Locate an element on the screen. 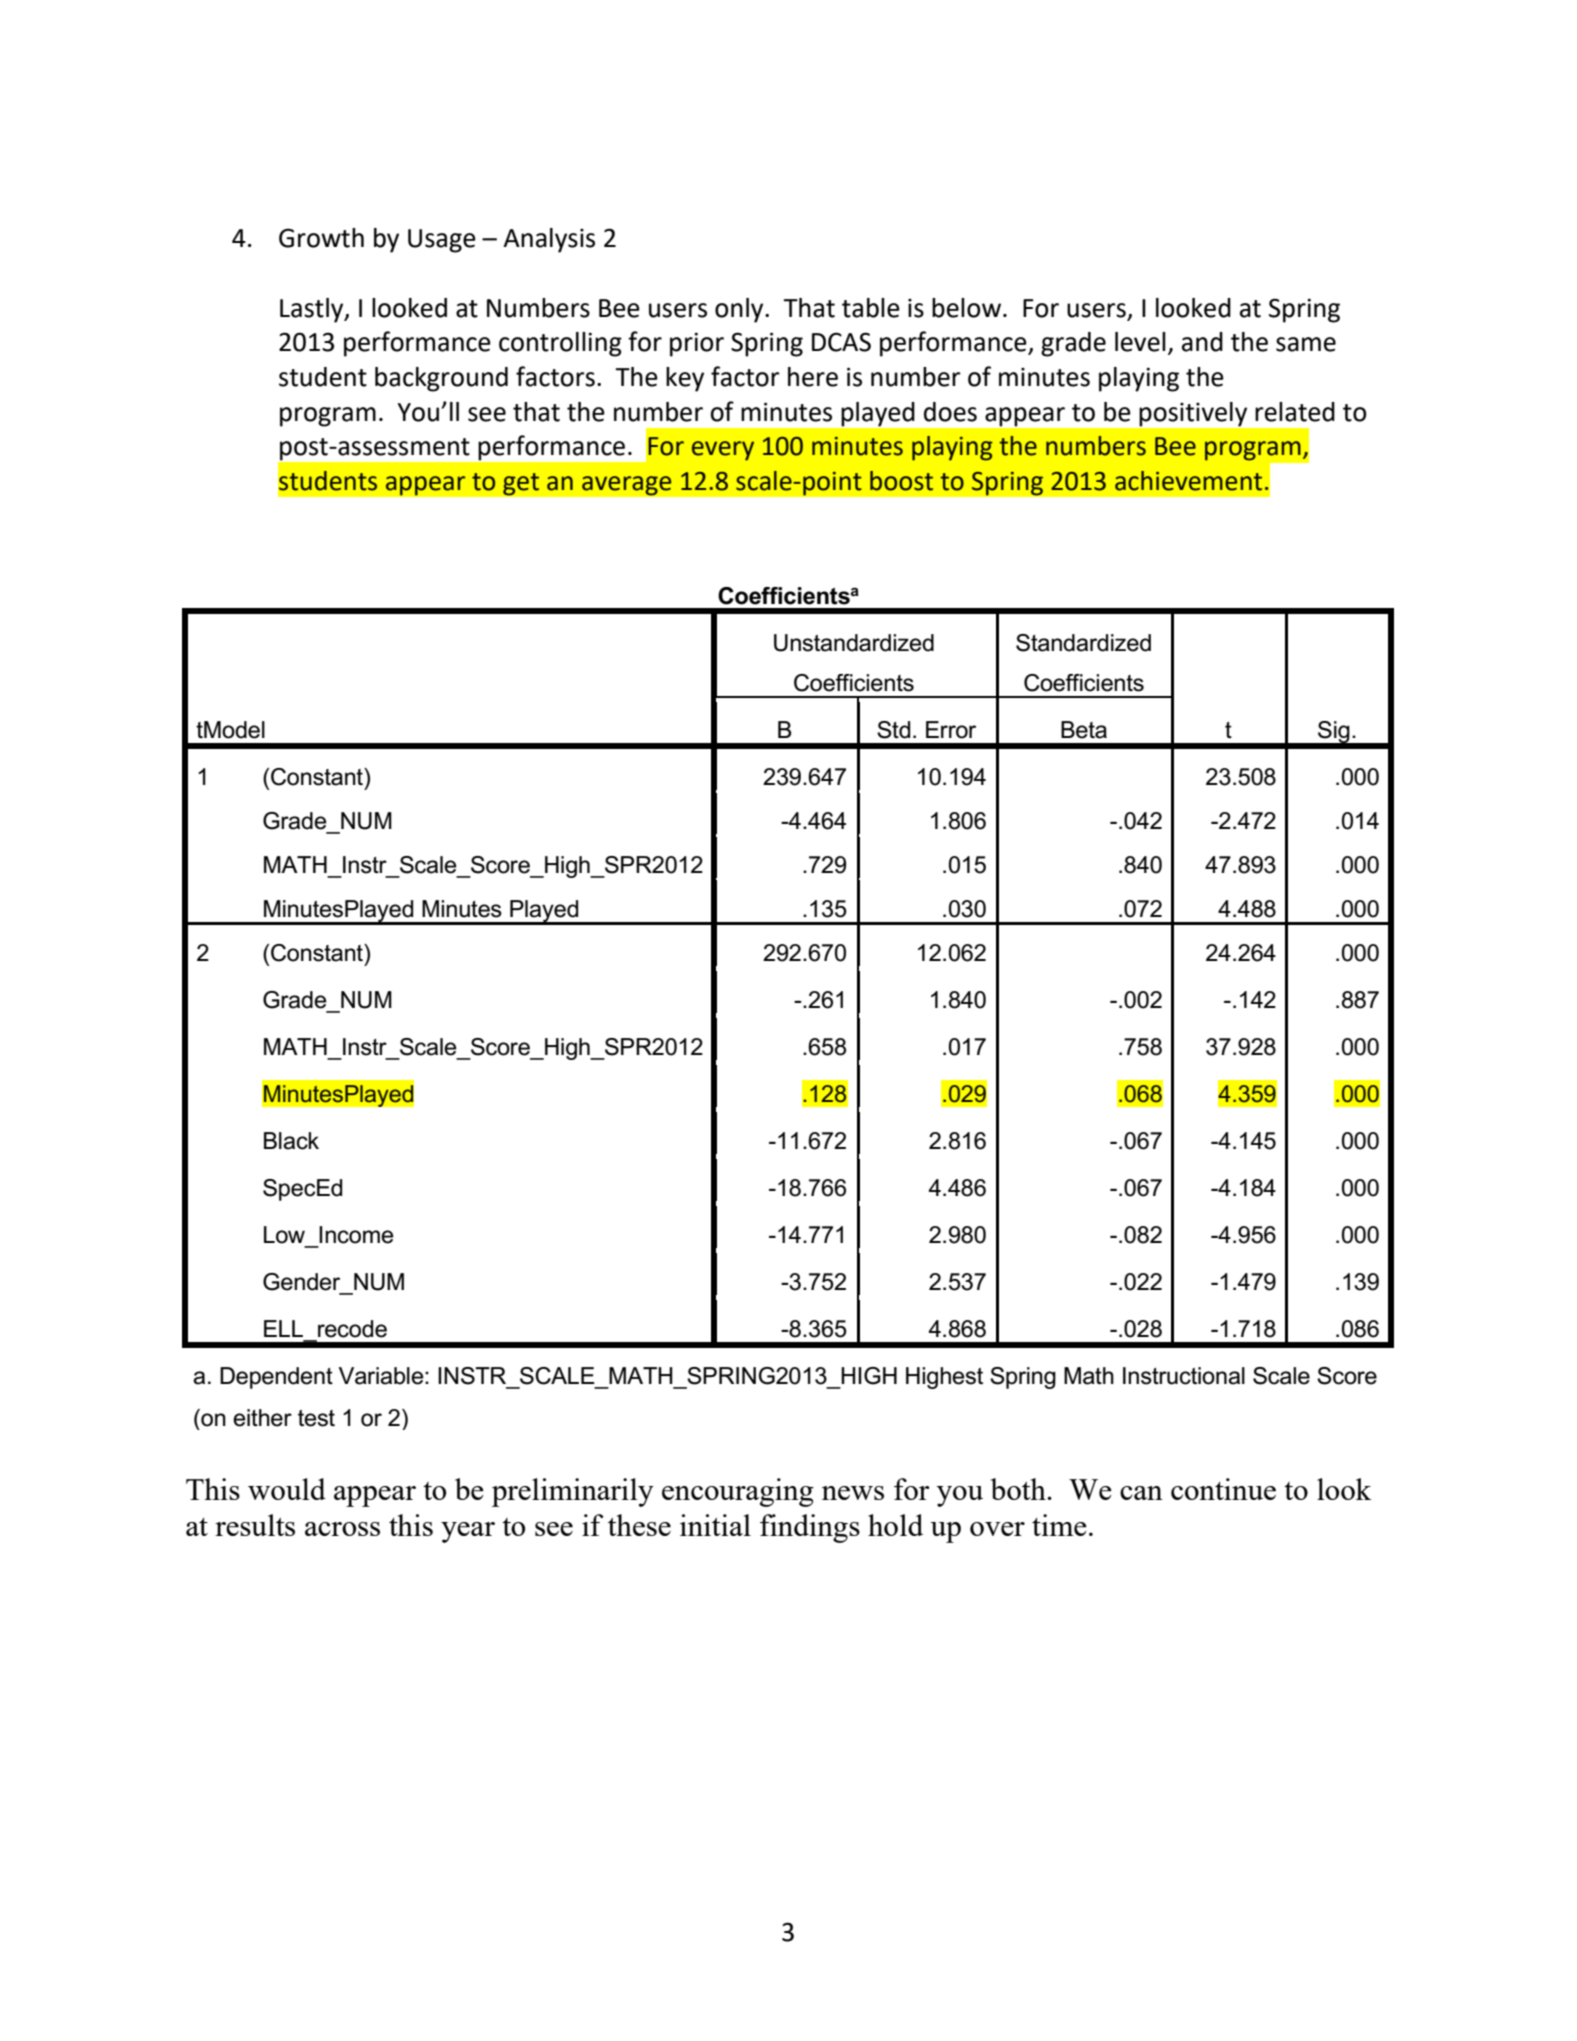 This screenshot has width=1577, height=2041. across is located at coordinates (342, 1529).
